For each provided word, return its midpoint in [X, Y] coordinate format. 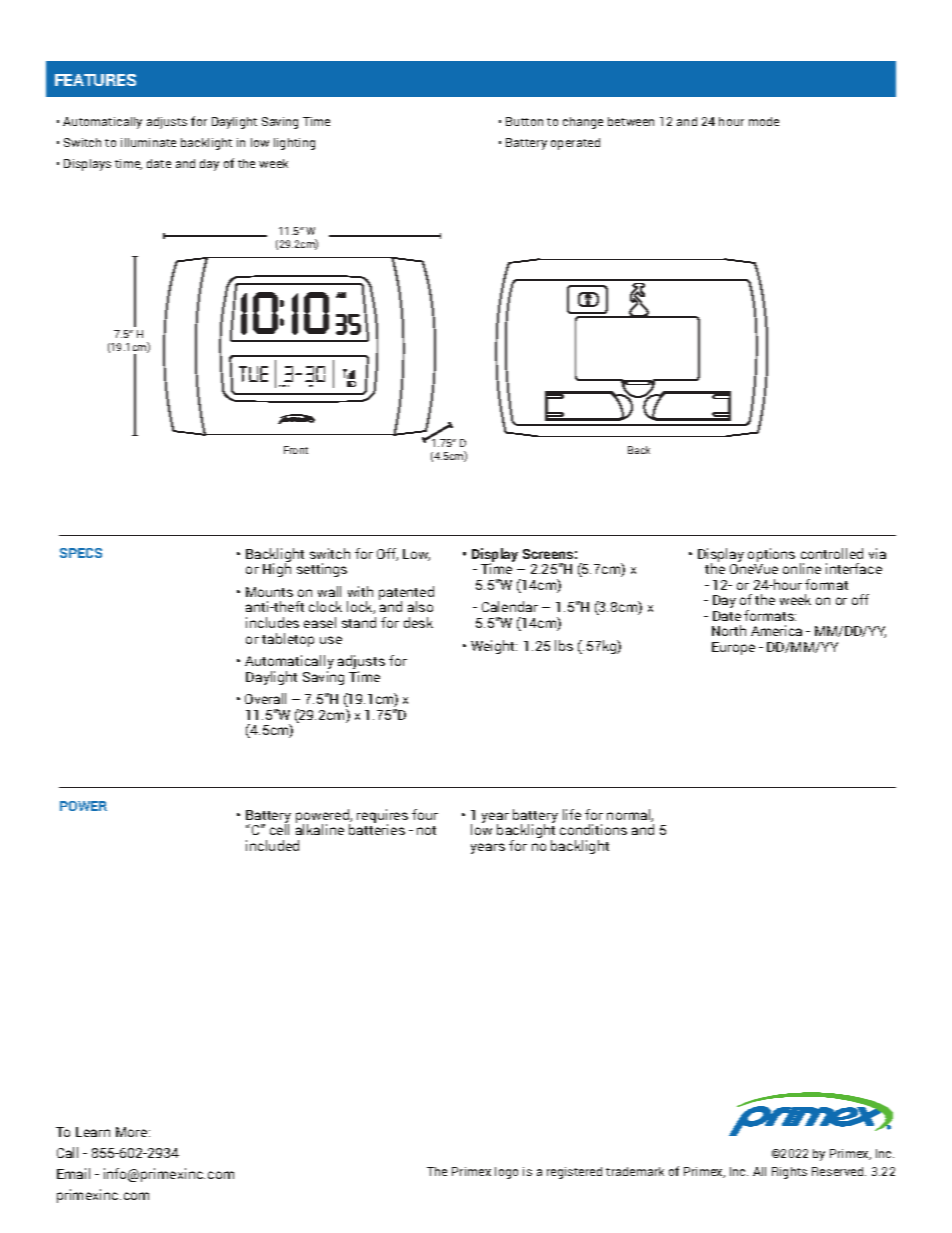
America [776, 630]
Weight [494, 647]
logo [506, 1173]
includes [272, 622]
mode [764, 121]
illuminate [148, 142]
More [133, 1132]
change [583, 123]
